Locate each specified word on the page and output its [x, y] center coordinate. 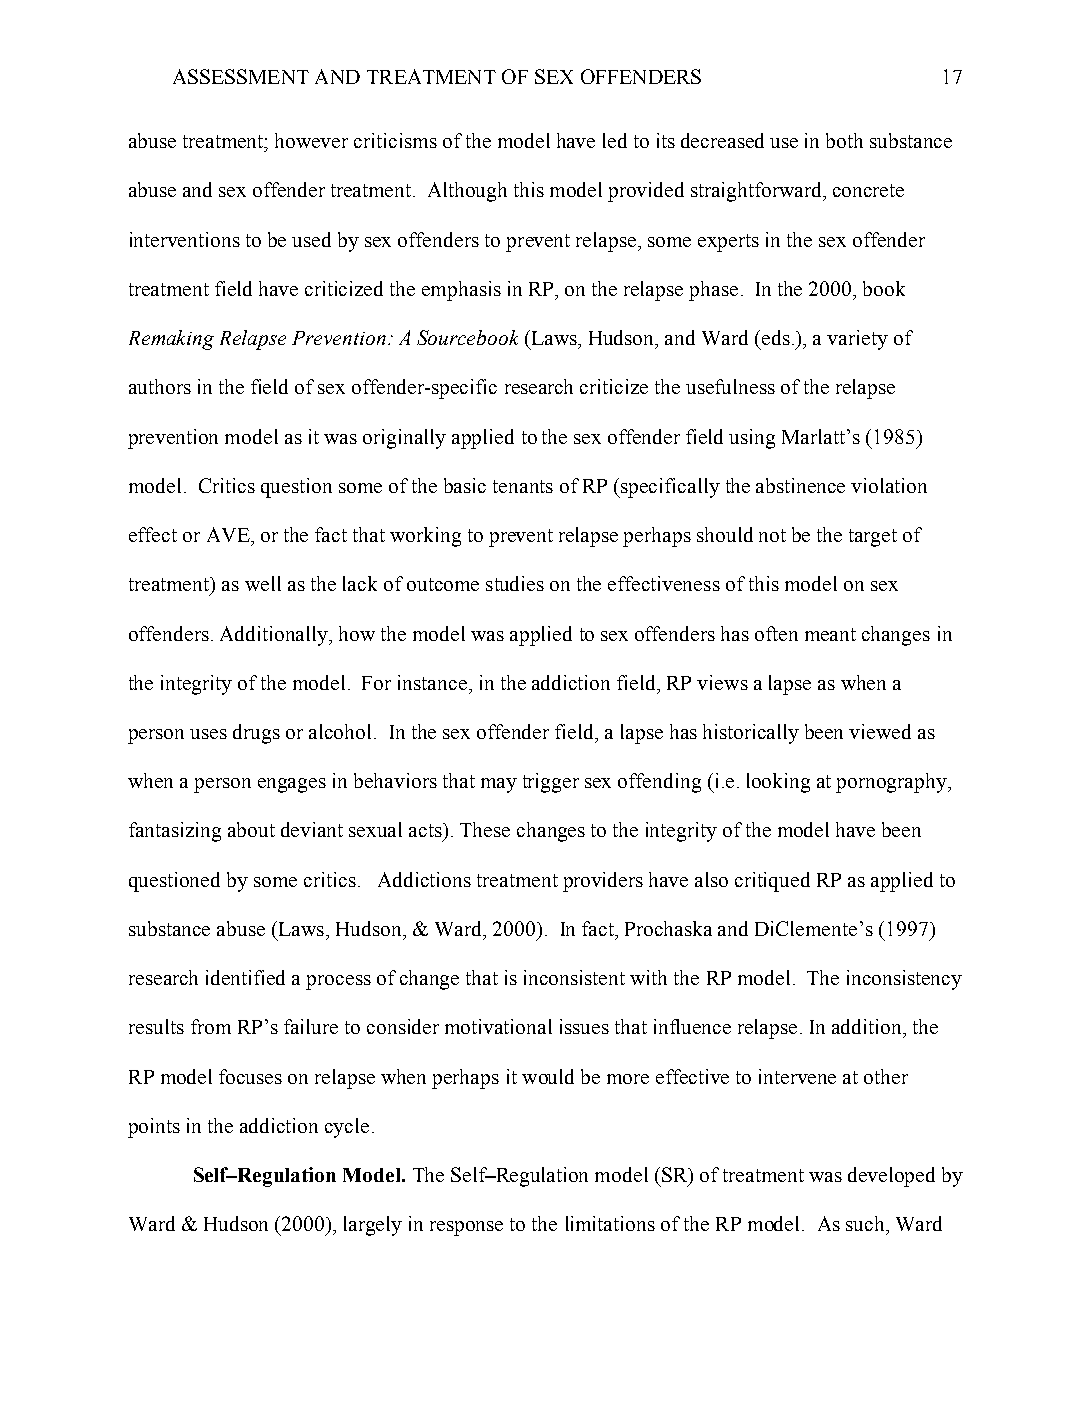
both [844, 140]
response [466, 1228]
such [866, 1223]
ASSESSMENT [241, 76]
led [615, 140]
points [154, 1128]
